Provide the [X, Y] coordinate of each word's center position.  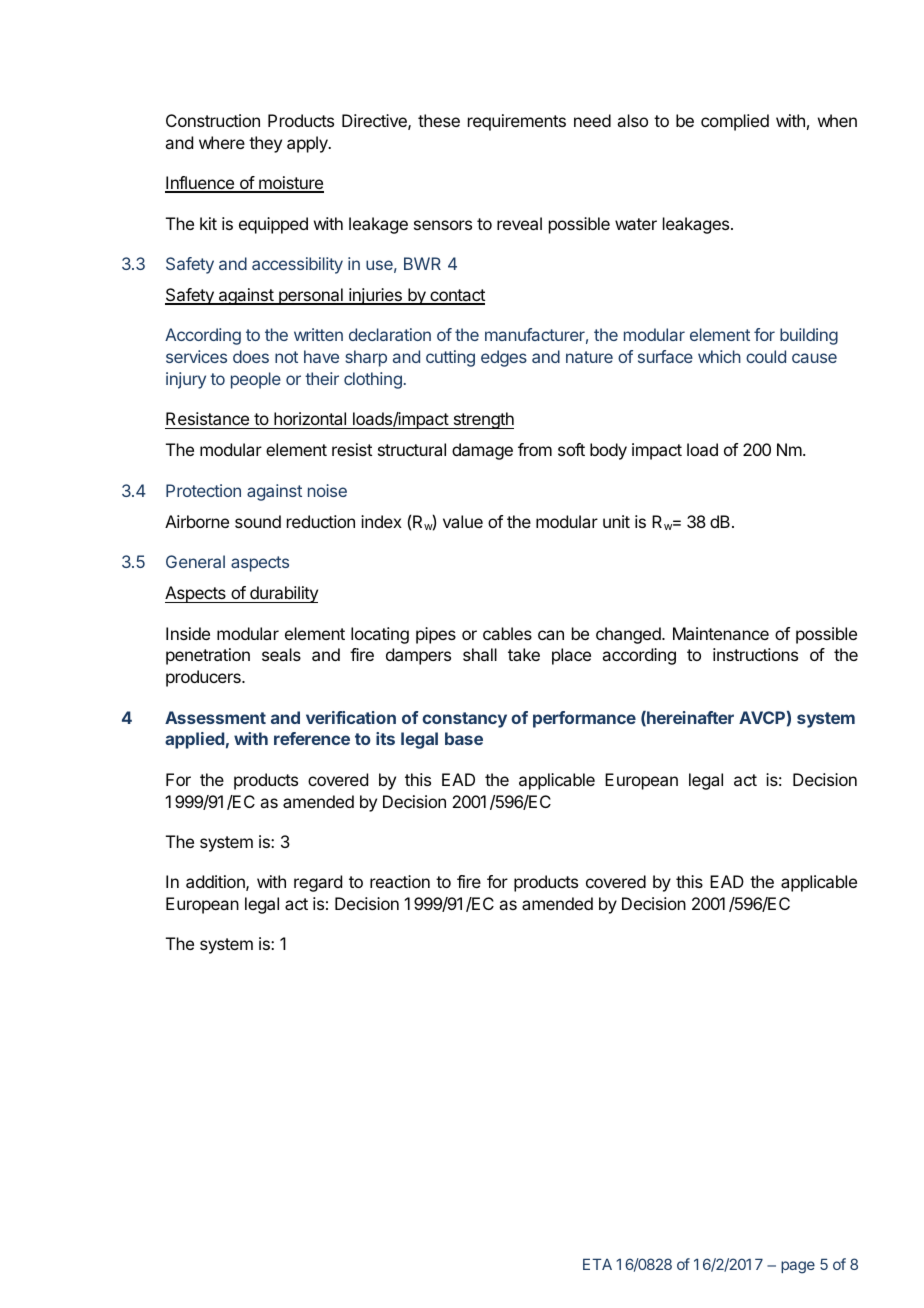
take [524, 654]
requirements [517, 122]
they [265, 144]
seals [281, 654]
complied [735, 122]
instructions [755, 654]
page [798, 1267]
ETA [597, 1264]
